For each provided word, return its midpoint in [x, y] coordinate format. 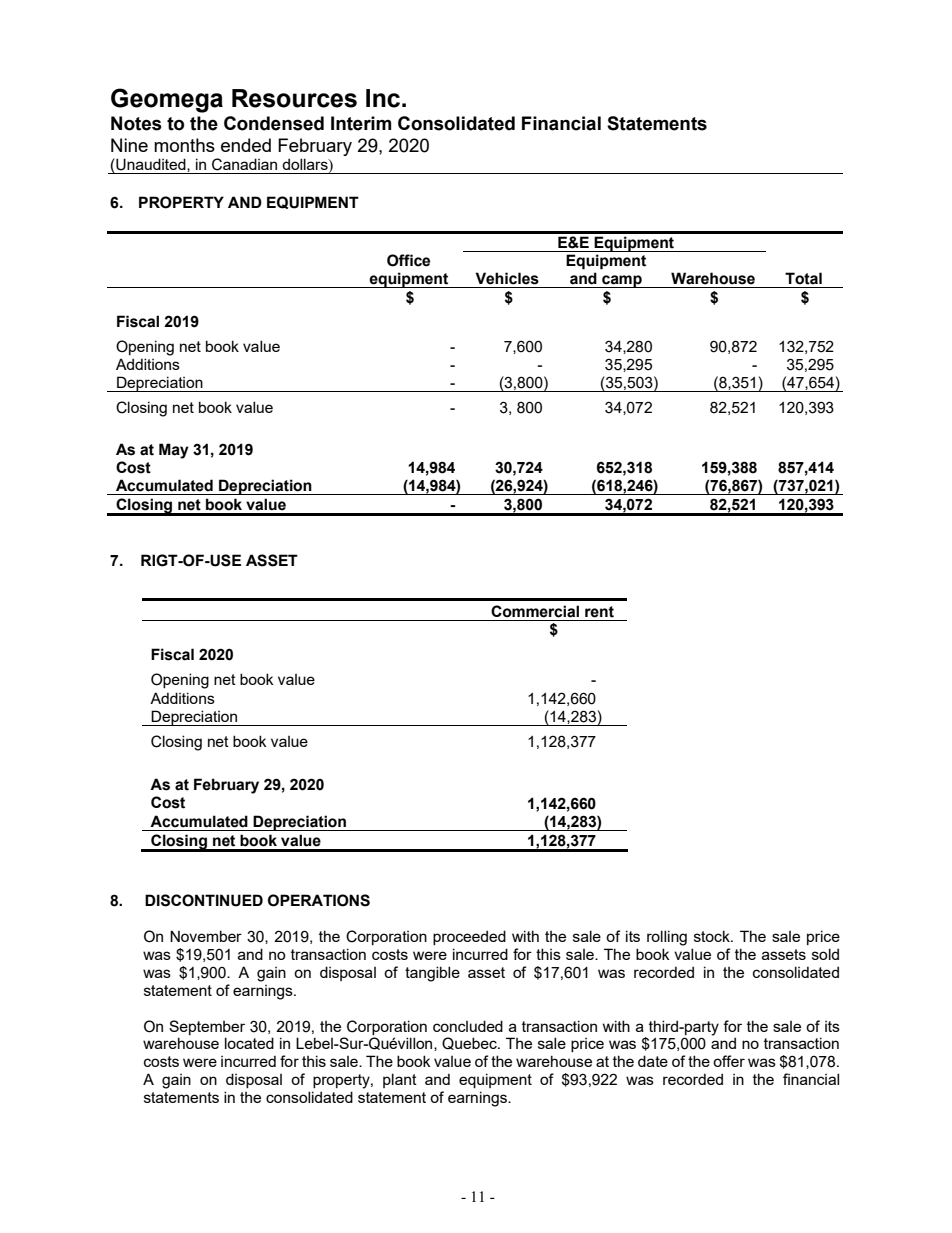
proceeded [469, 937]
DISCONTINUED [204, 900]
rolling [667, 938]
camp [622, 281]
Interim [361, 123]
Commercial [535, 611]
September [207, 1027]
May [174, 451]
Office [408, 260]
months [184, 145]
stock [713, 936]
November [206, 936]
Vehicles [507, 278]
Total [803, 278]
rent [599, 612]
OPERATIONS [319, 900]
